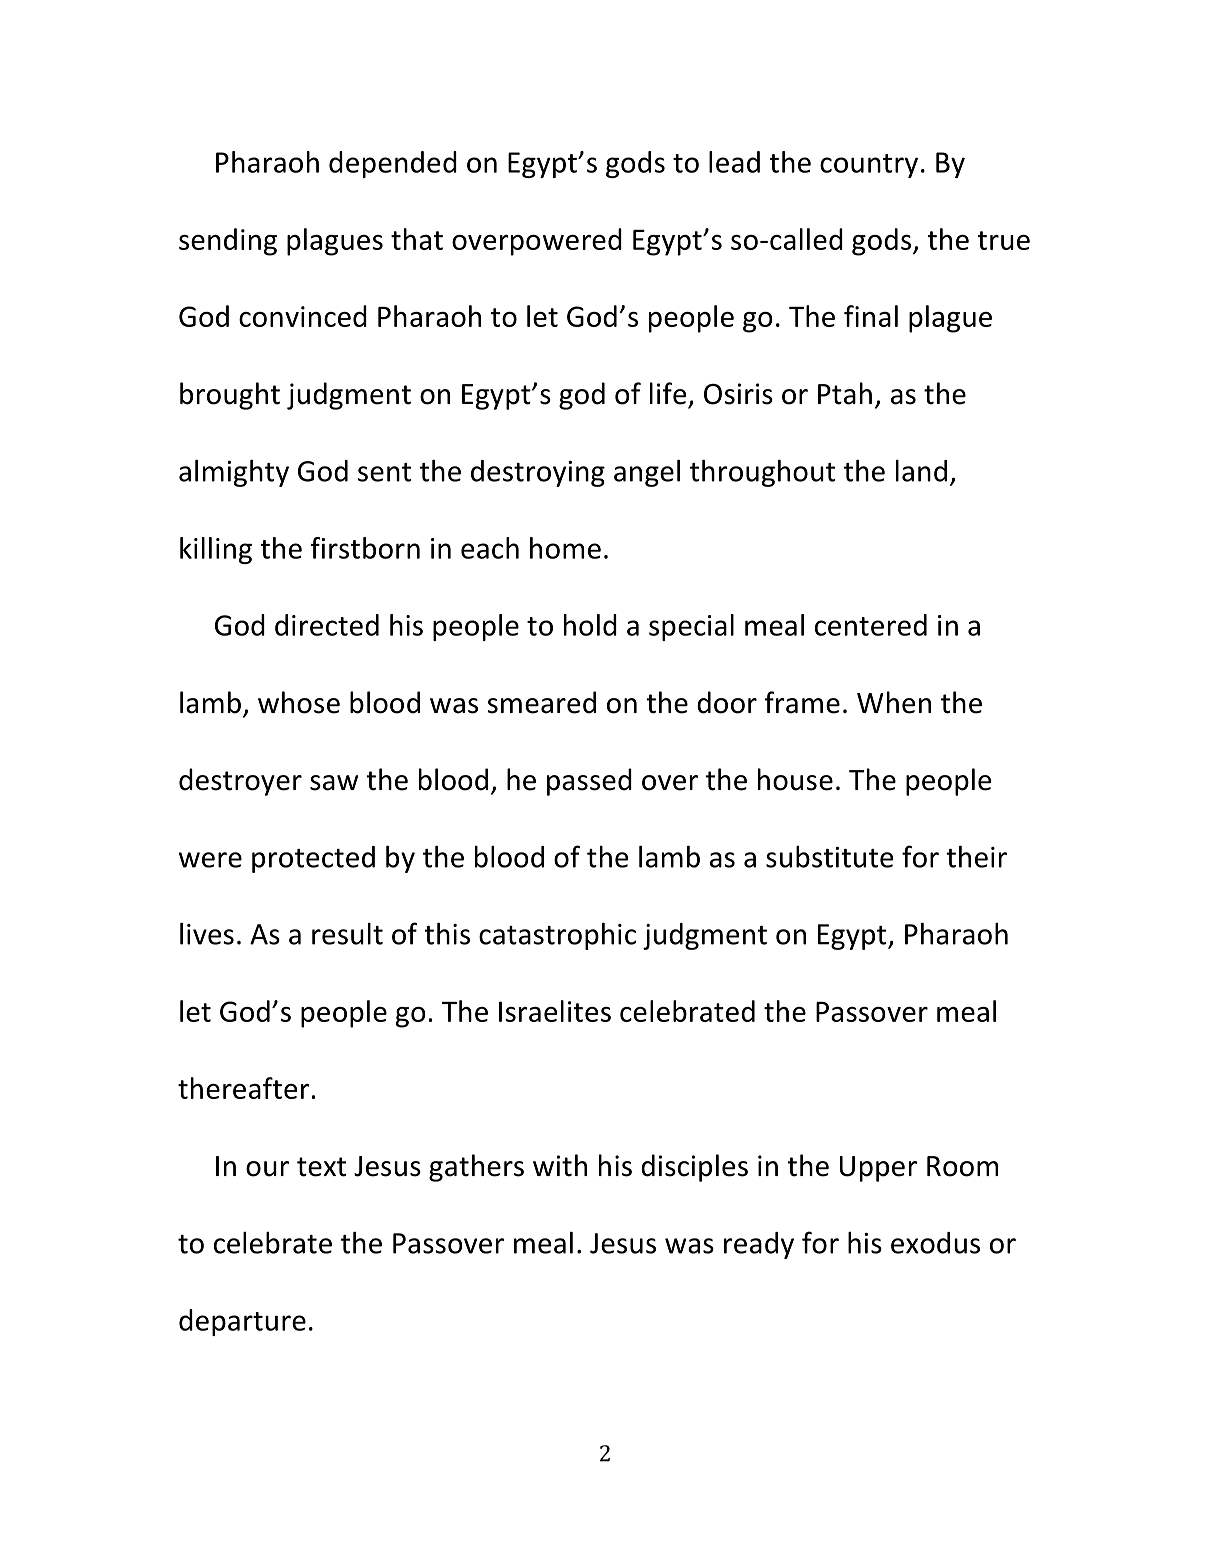 This screenshot has width=1210, height=1565. What do you see at coordinates (869, 166) in the screenshot?
I see `country` at bounding box center [869, 166].
